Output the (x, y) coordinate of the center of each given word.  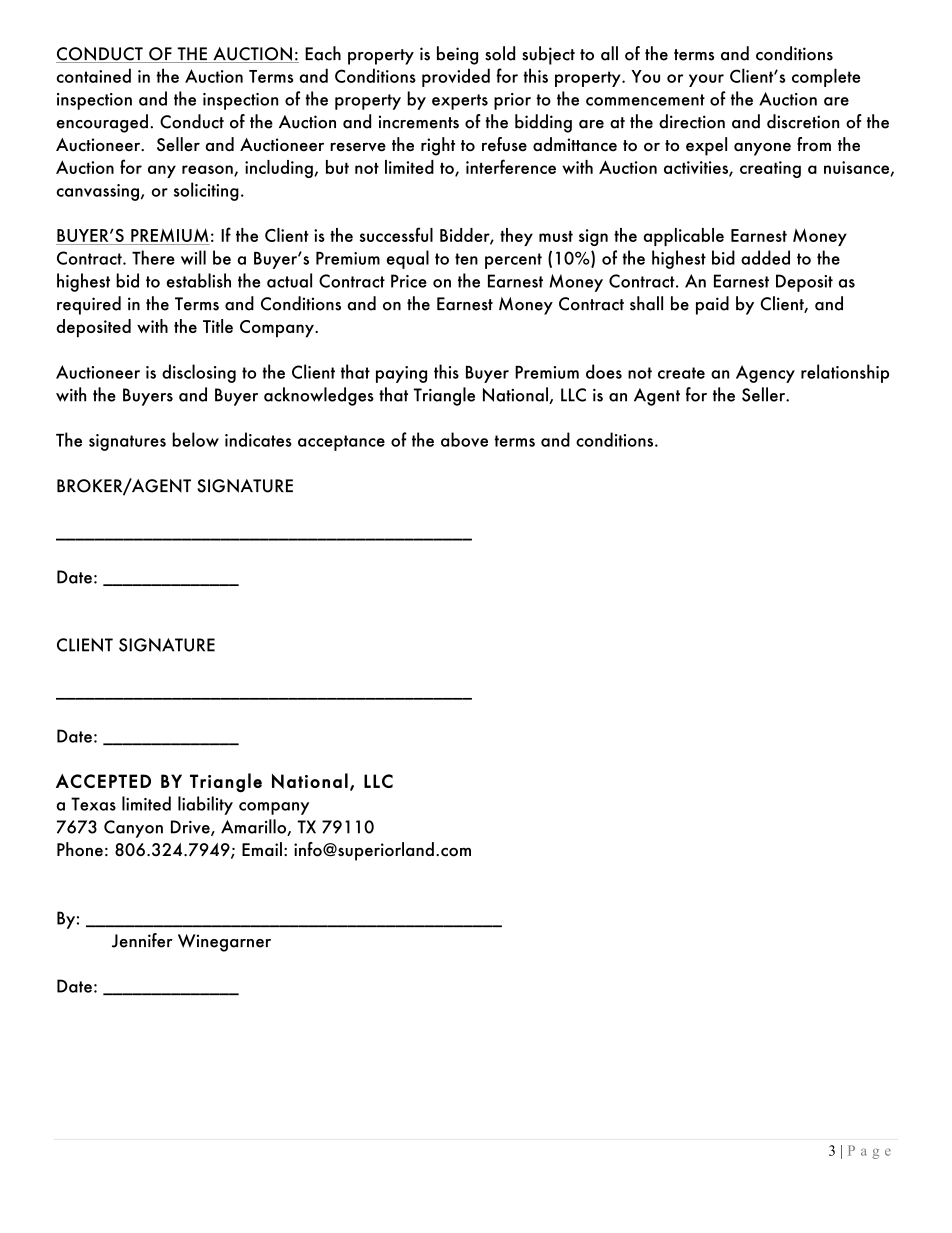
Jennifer (142, 940)
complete (826, 77)
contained (94, 75)
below (195, 439)
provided (456, 77)
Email (262, 849)
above (464, 439)
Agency (765, 374)
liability (205, 805)
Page (869, 1152)
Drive (191, 828)
